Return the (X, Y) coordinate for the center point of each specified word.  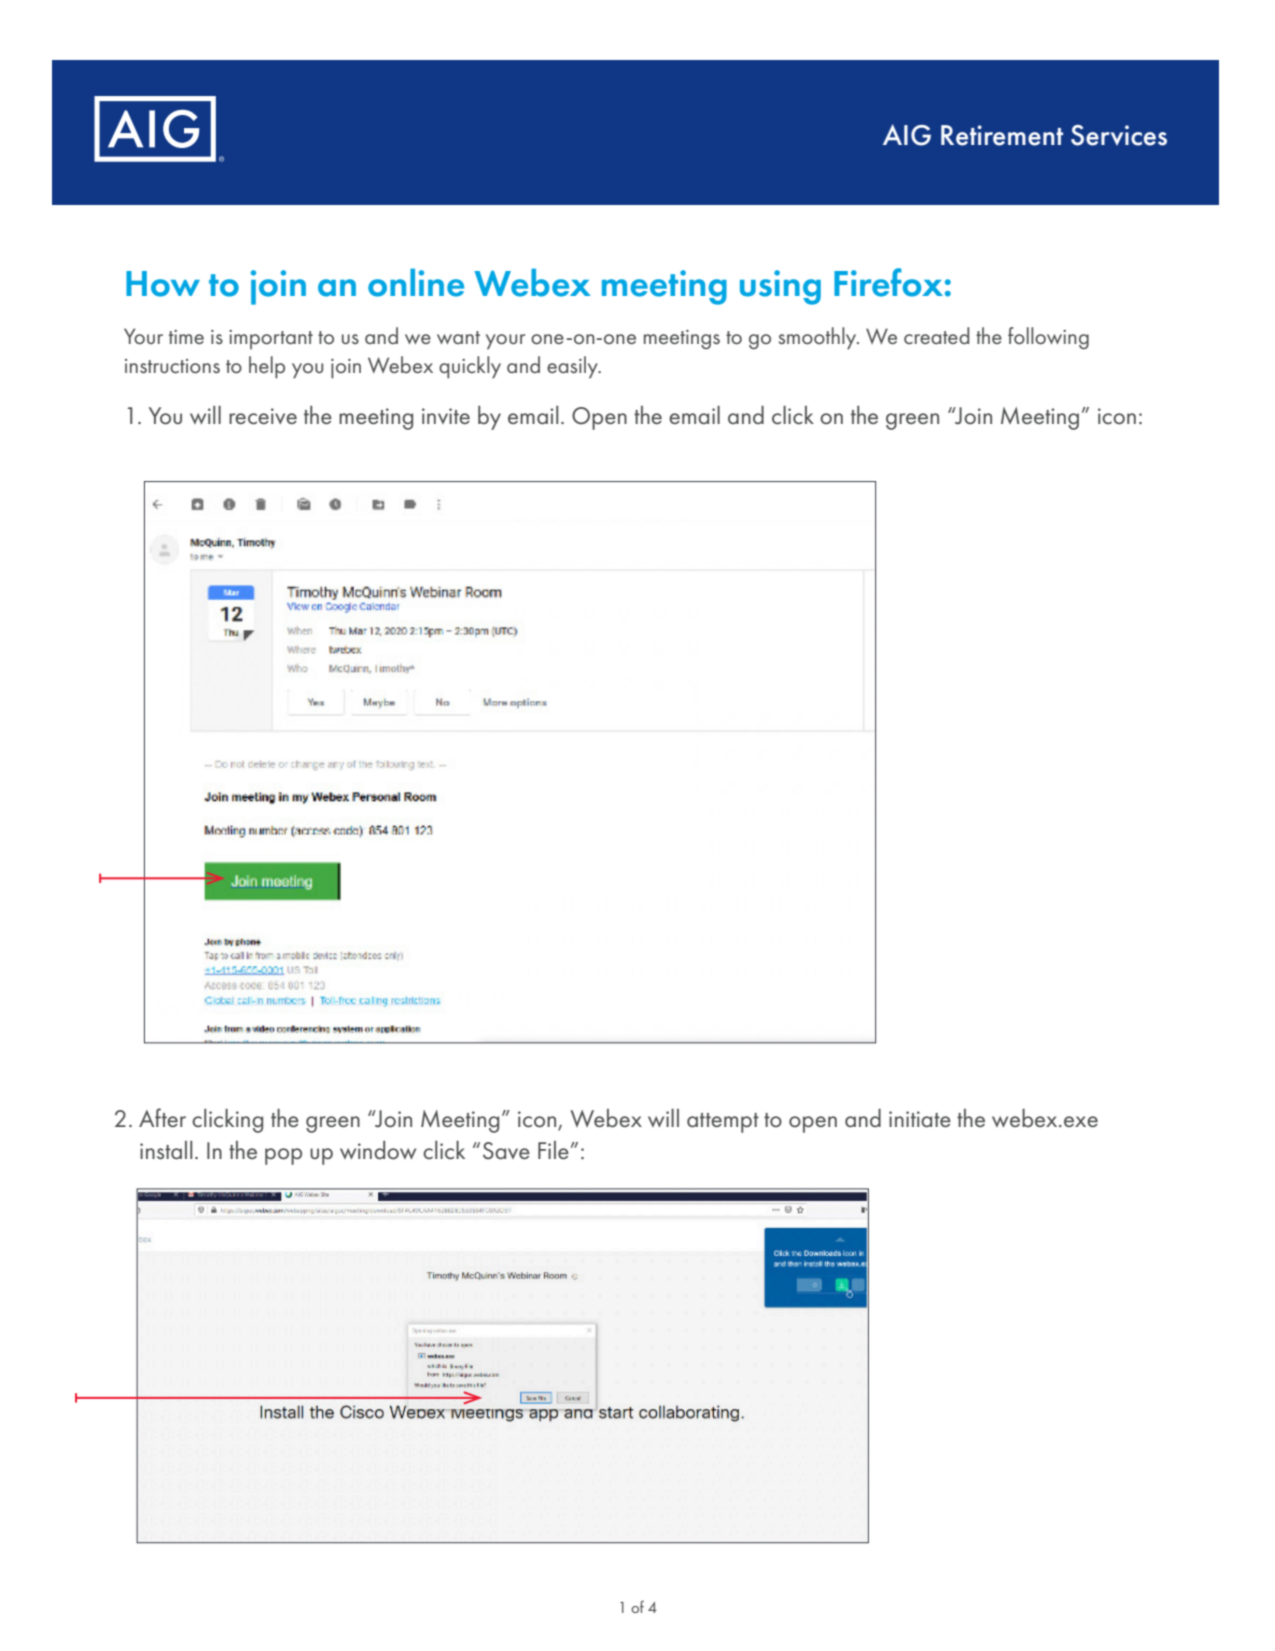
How (163, 284)
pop (283, 1156)
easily (573, 367)
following (1048, 338)
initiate (920, 1119)
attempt (723, 1123)
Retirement (1002, 135)
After (162, 1117)
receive (263, 416)
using (780, 287)
